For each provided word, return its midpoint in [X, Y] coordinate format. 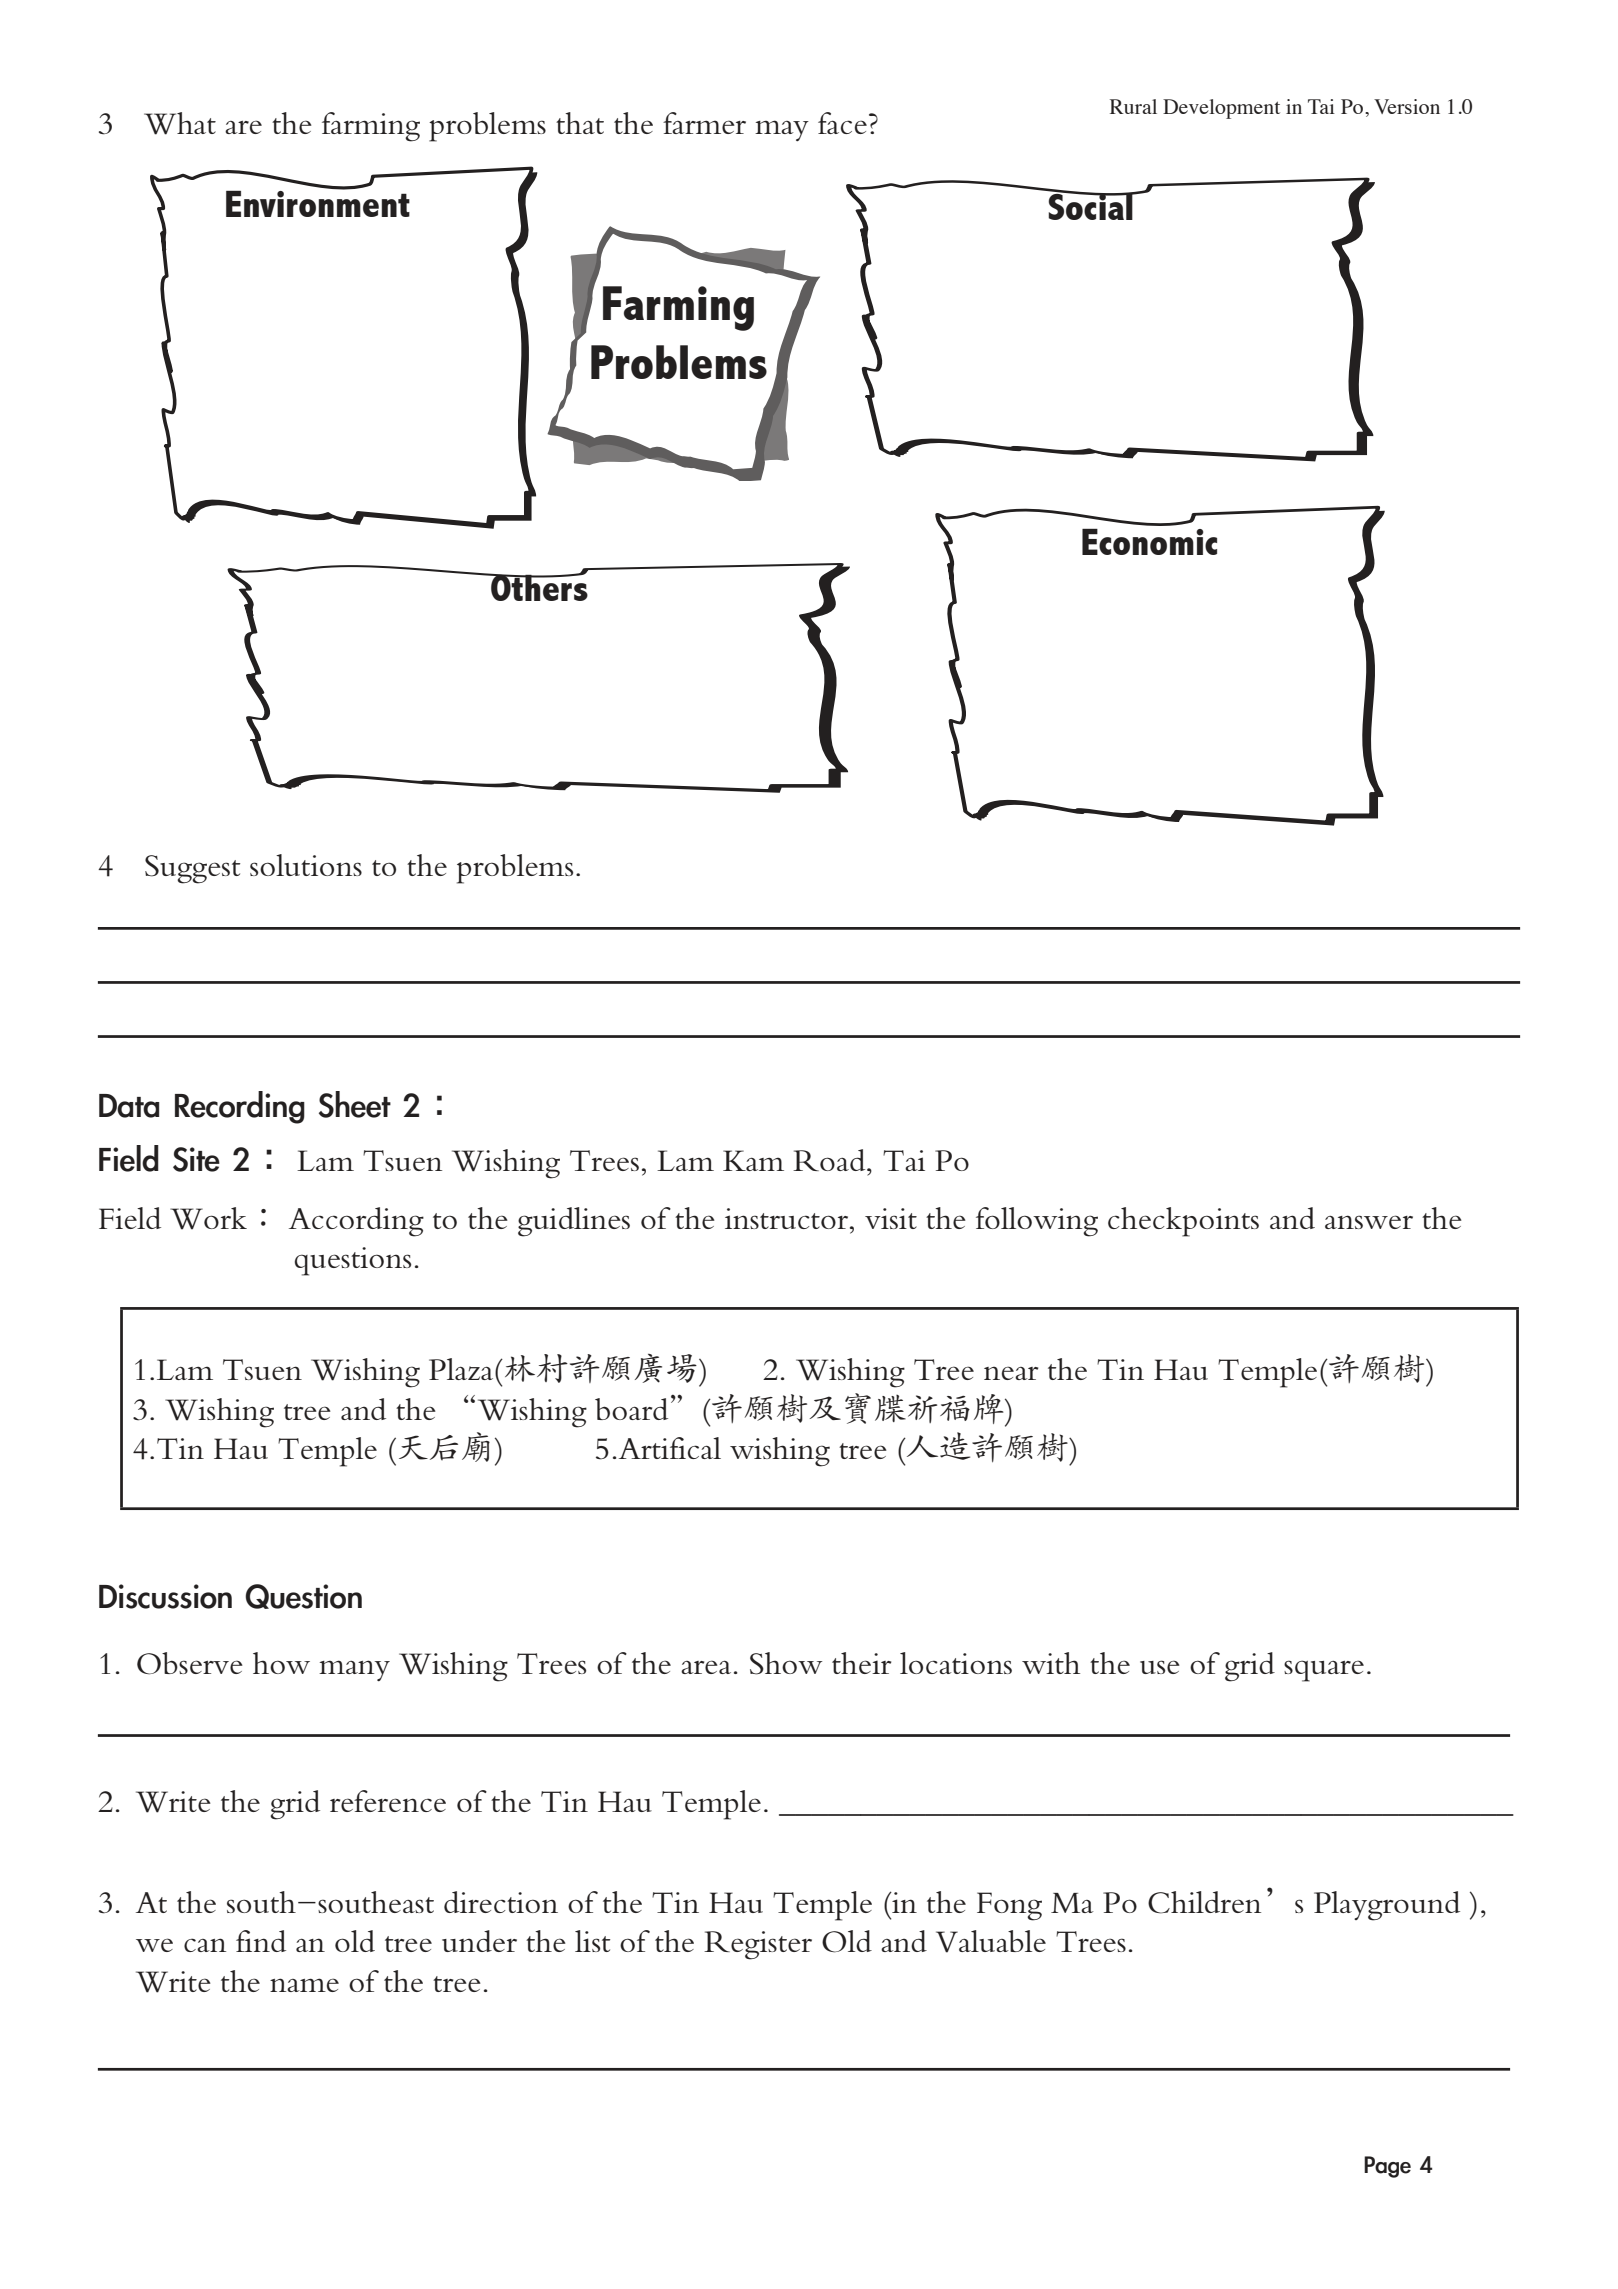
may [782, 130]
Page [1387, 2167]
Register [758, 1945]
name [304, 1985]
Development [1221, 109]
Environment [318, 202]
